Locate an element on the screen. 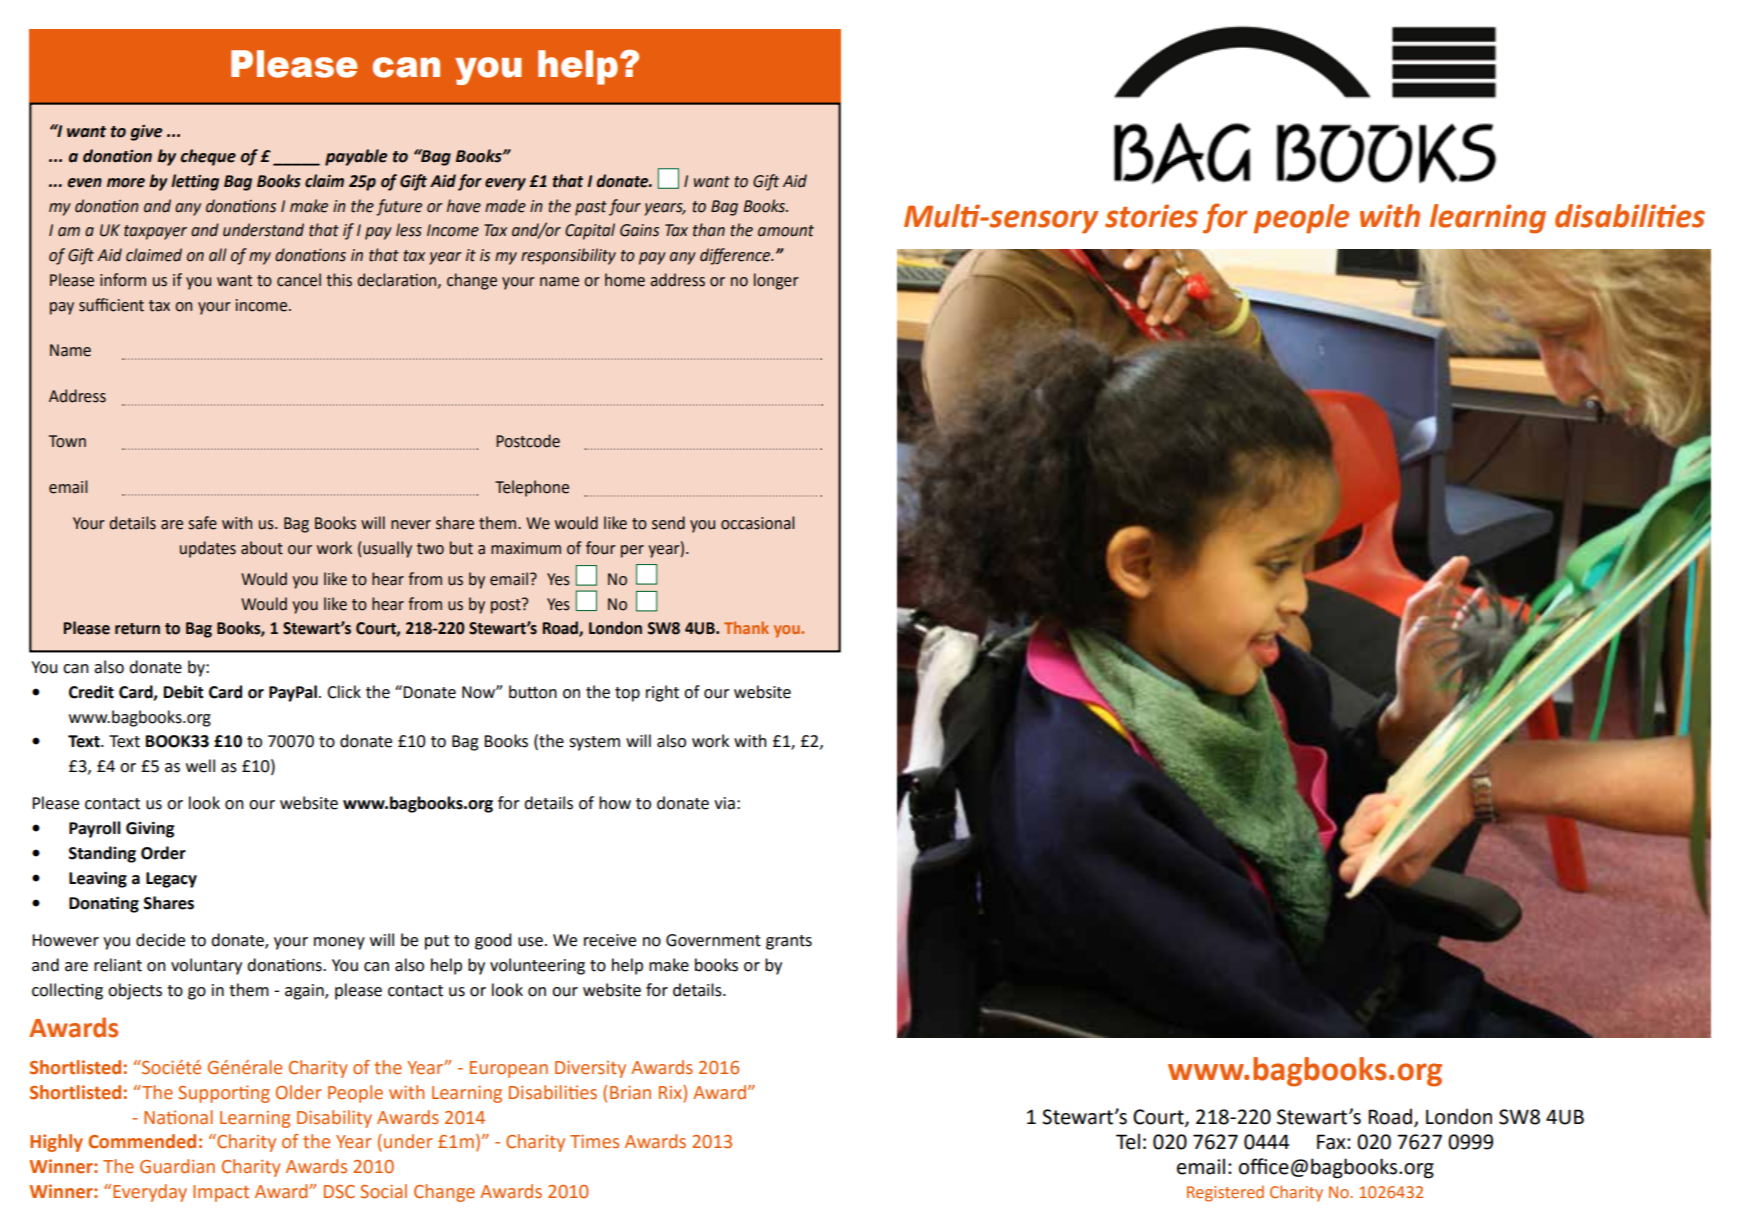 The height and width of the screenshot is (1231, 1740). top is located at coordinates (627, 694).
